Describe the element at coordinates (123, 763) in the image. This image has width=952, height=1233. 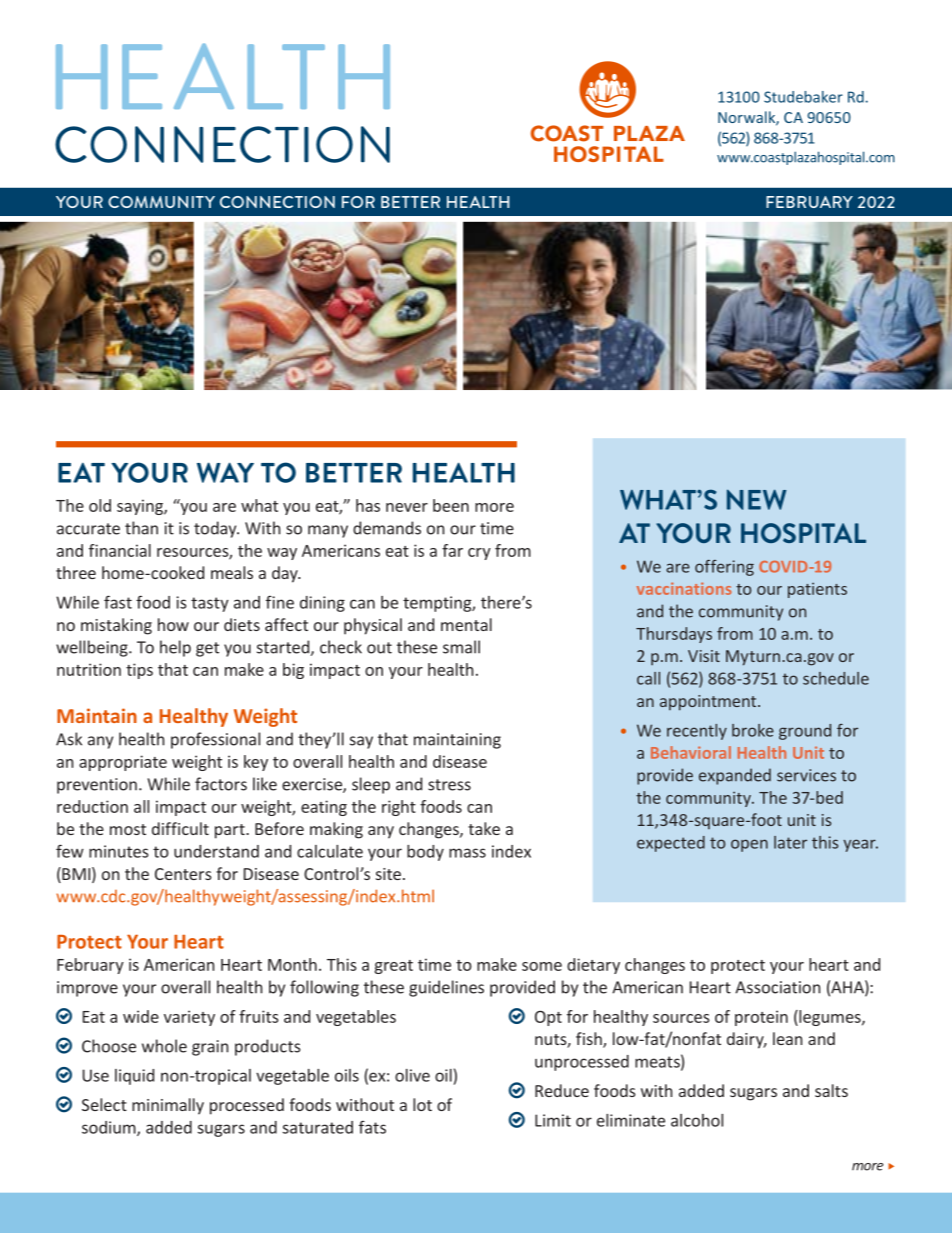
I see `appropriate` at that location.
